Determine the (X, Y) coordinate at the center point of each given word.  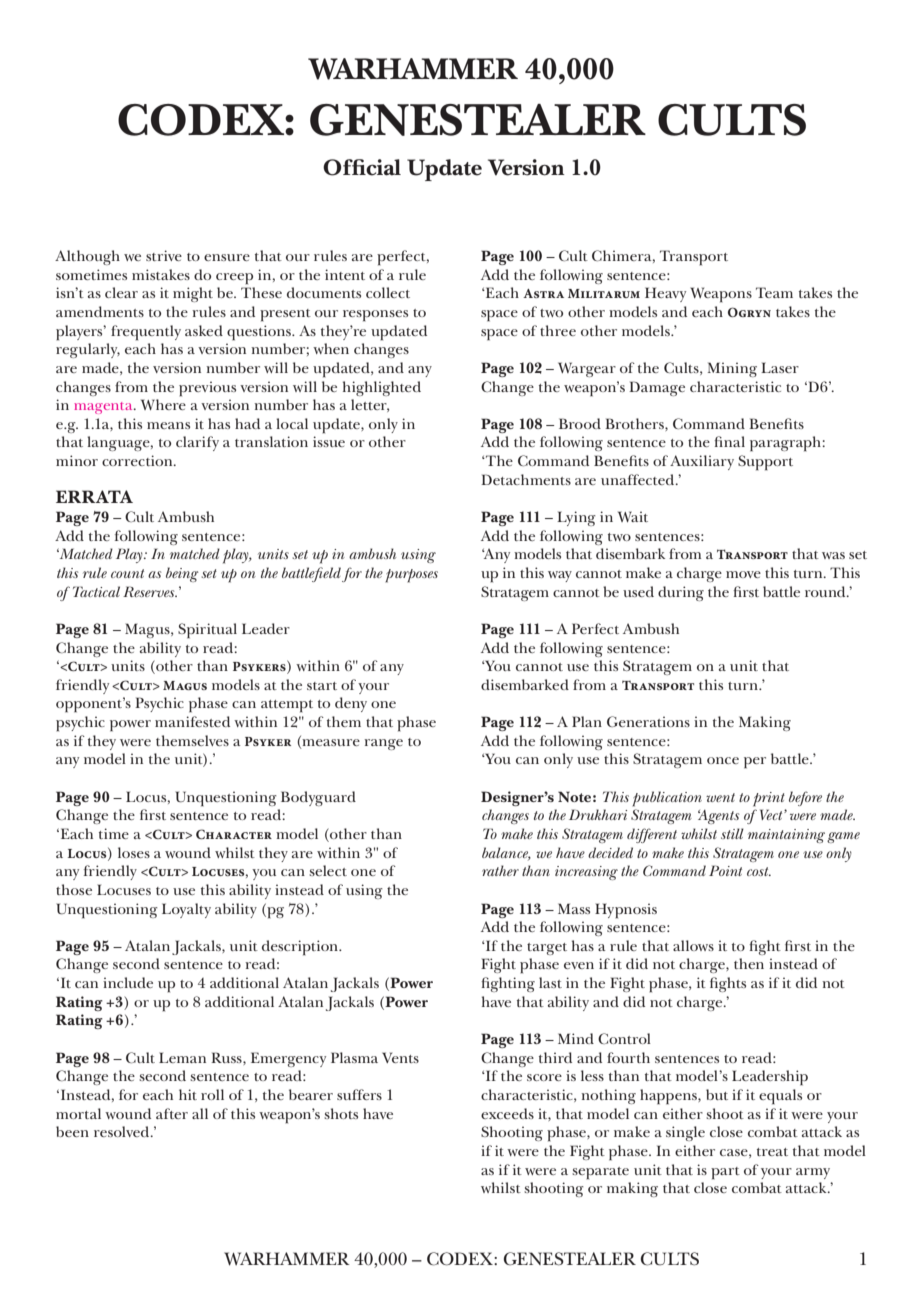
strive (164, 255)
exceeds (507, 1113)
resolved (123, 1131)
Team (774, 292)
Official (362, 167)
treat (772, 1152)
